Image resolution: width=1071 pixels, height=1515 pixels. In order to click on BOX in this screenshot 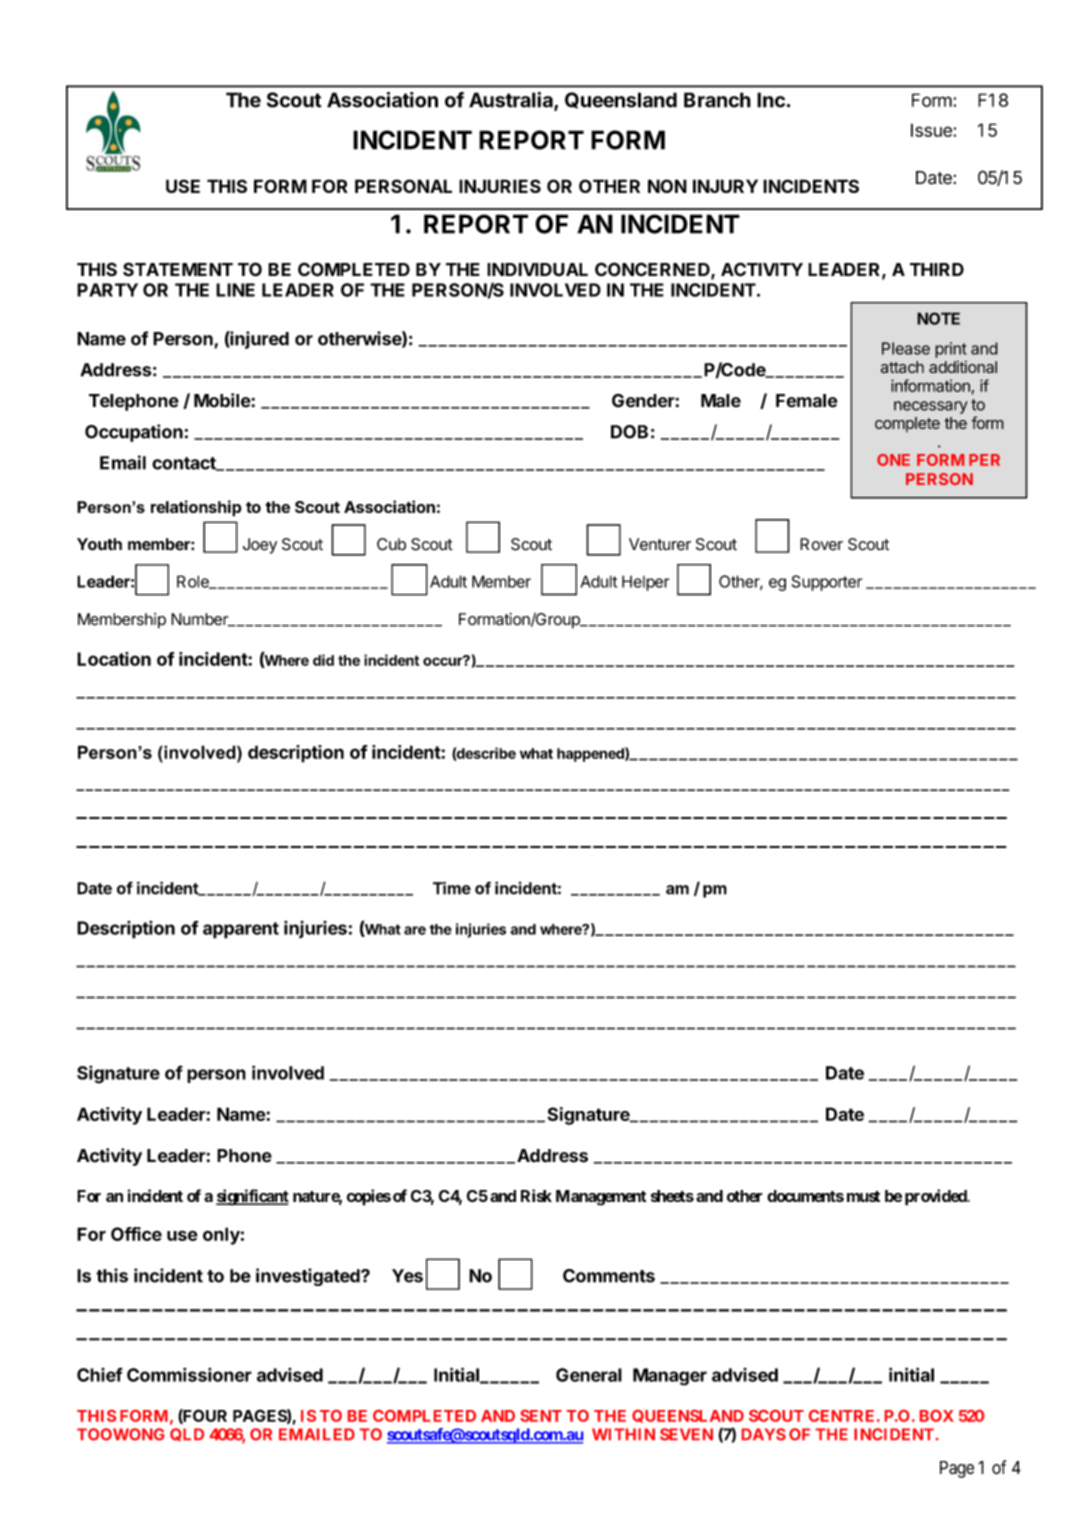, I will do `click(937, 1416)`.
